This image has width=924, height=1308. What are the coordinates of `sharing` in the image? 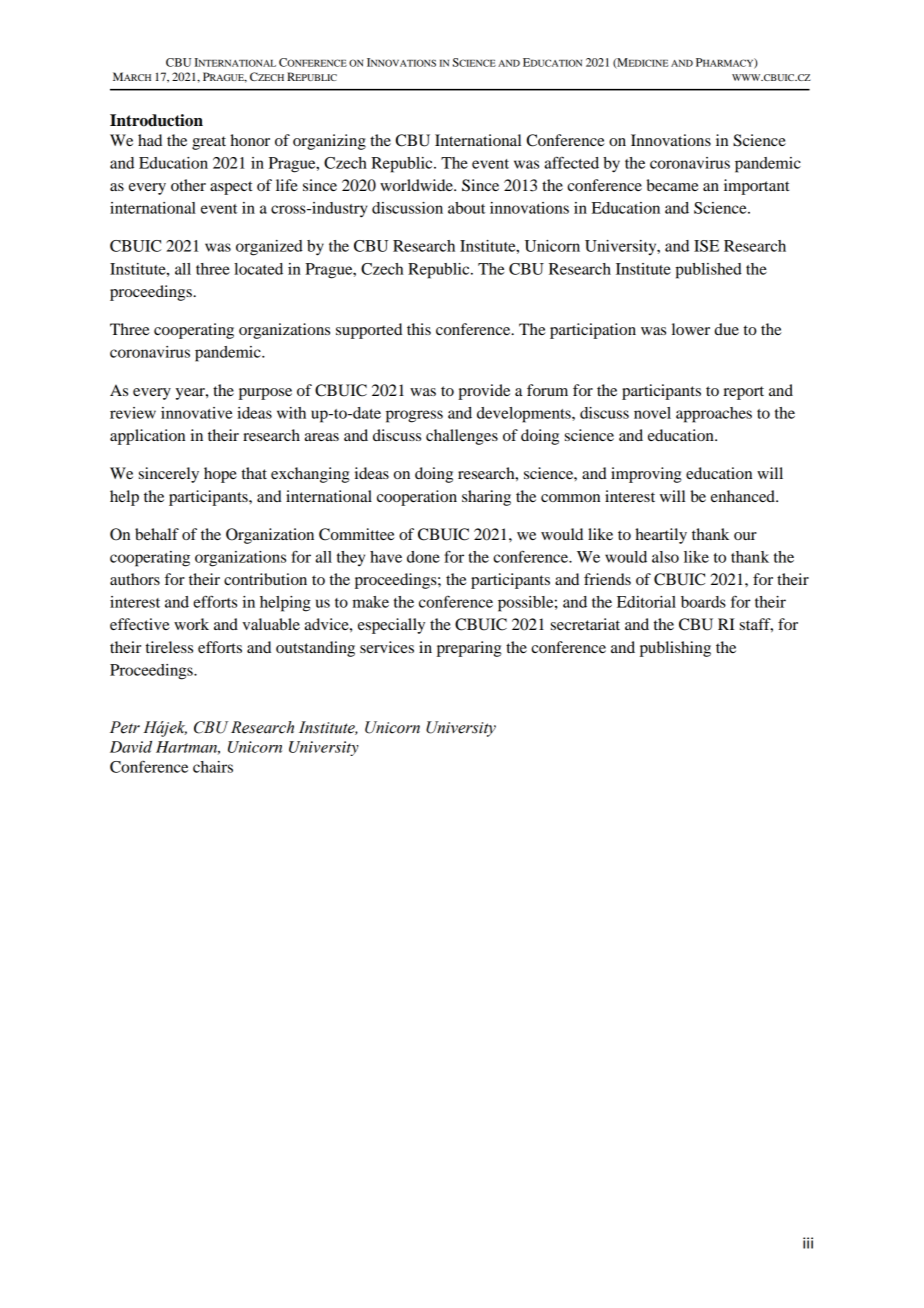 It's located at (486, 498).
